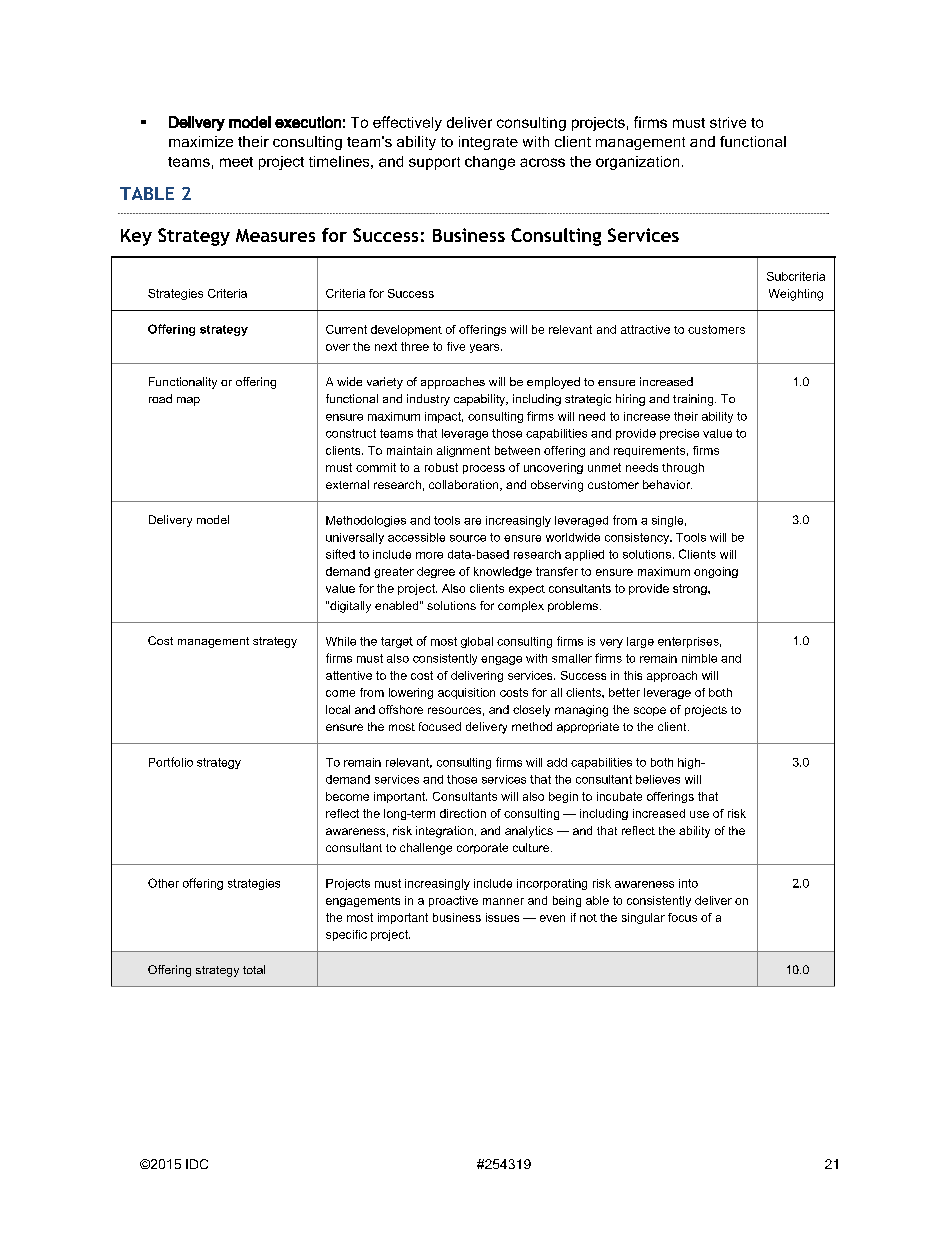 Image resolution: width=952 pixels, height=1233 pixels. What do you see at coordinates (488, 143) in the image?
I see `integrate` at bounding box center [488, 143].
